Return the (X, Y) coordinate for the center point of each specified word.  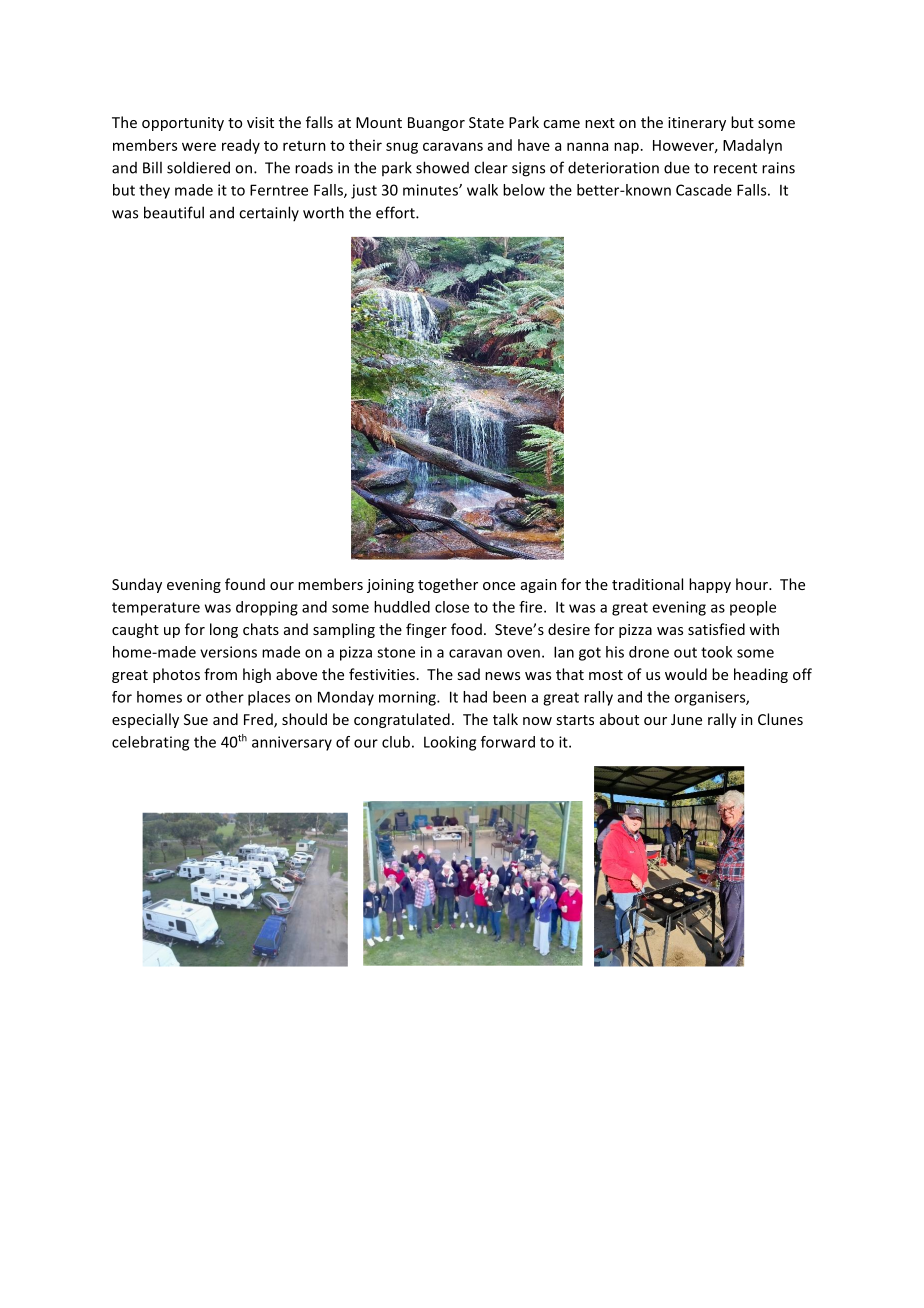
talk (505, 719)
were (199, 146)
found (245, 584)
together (448, 585)
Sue (196, 719)
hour (753, 584)
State (486, 122)
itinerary (697, 124)
